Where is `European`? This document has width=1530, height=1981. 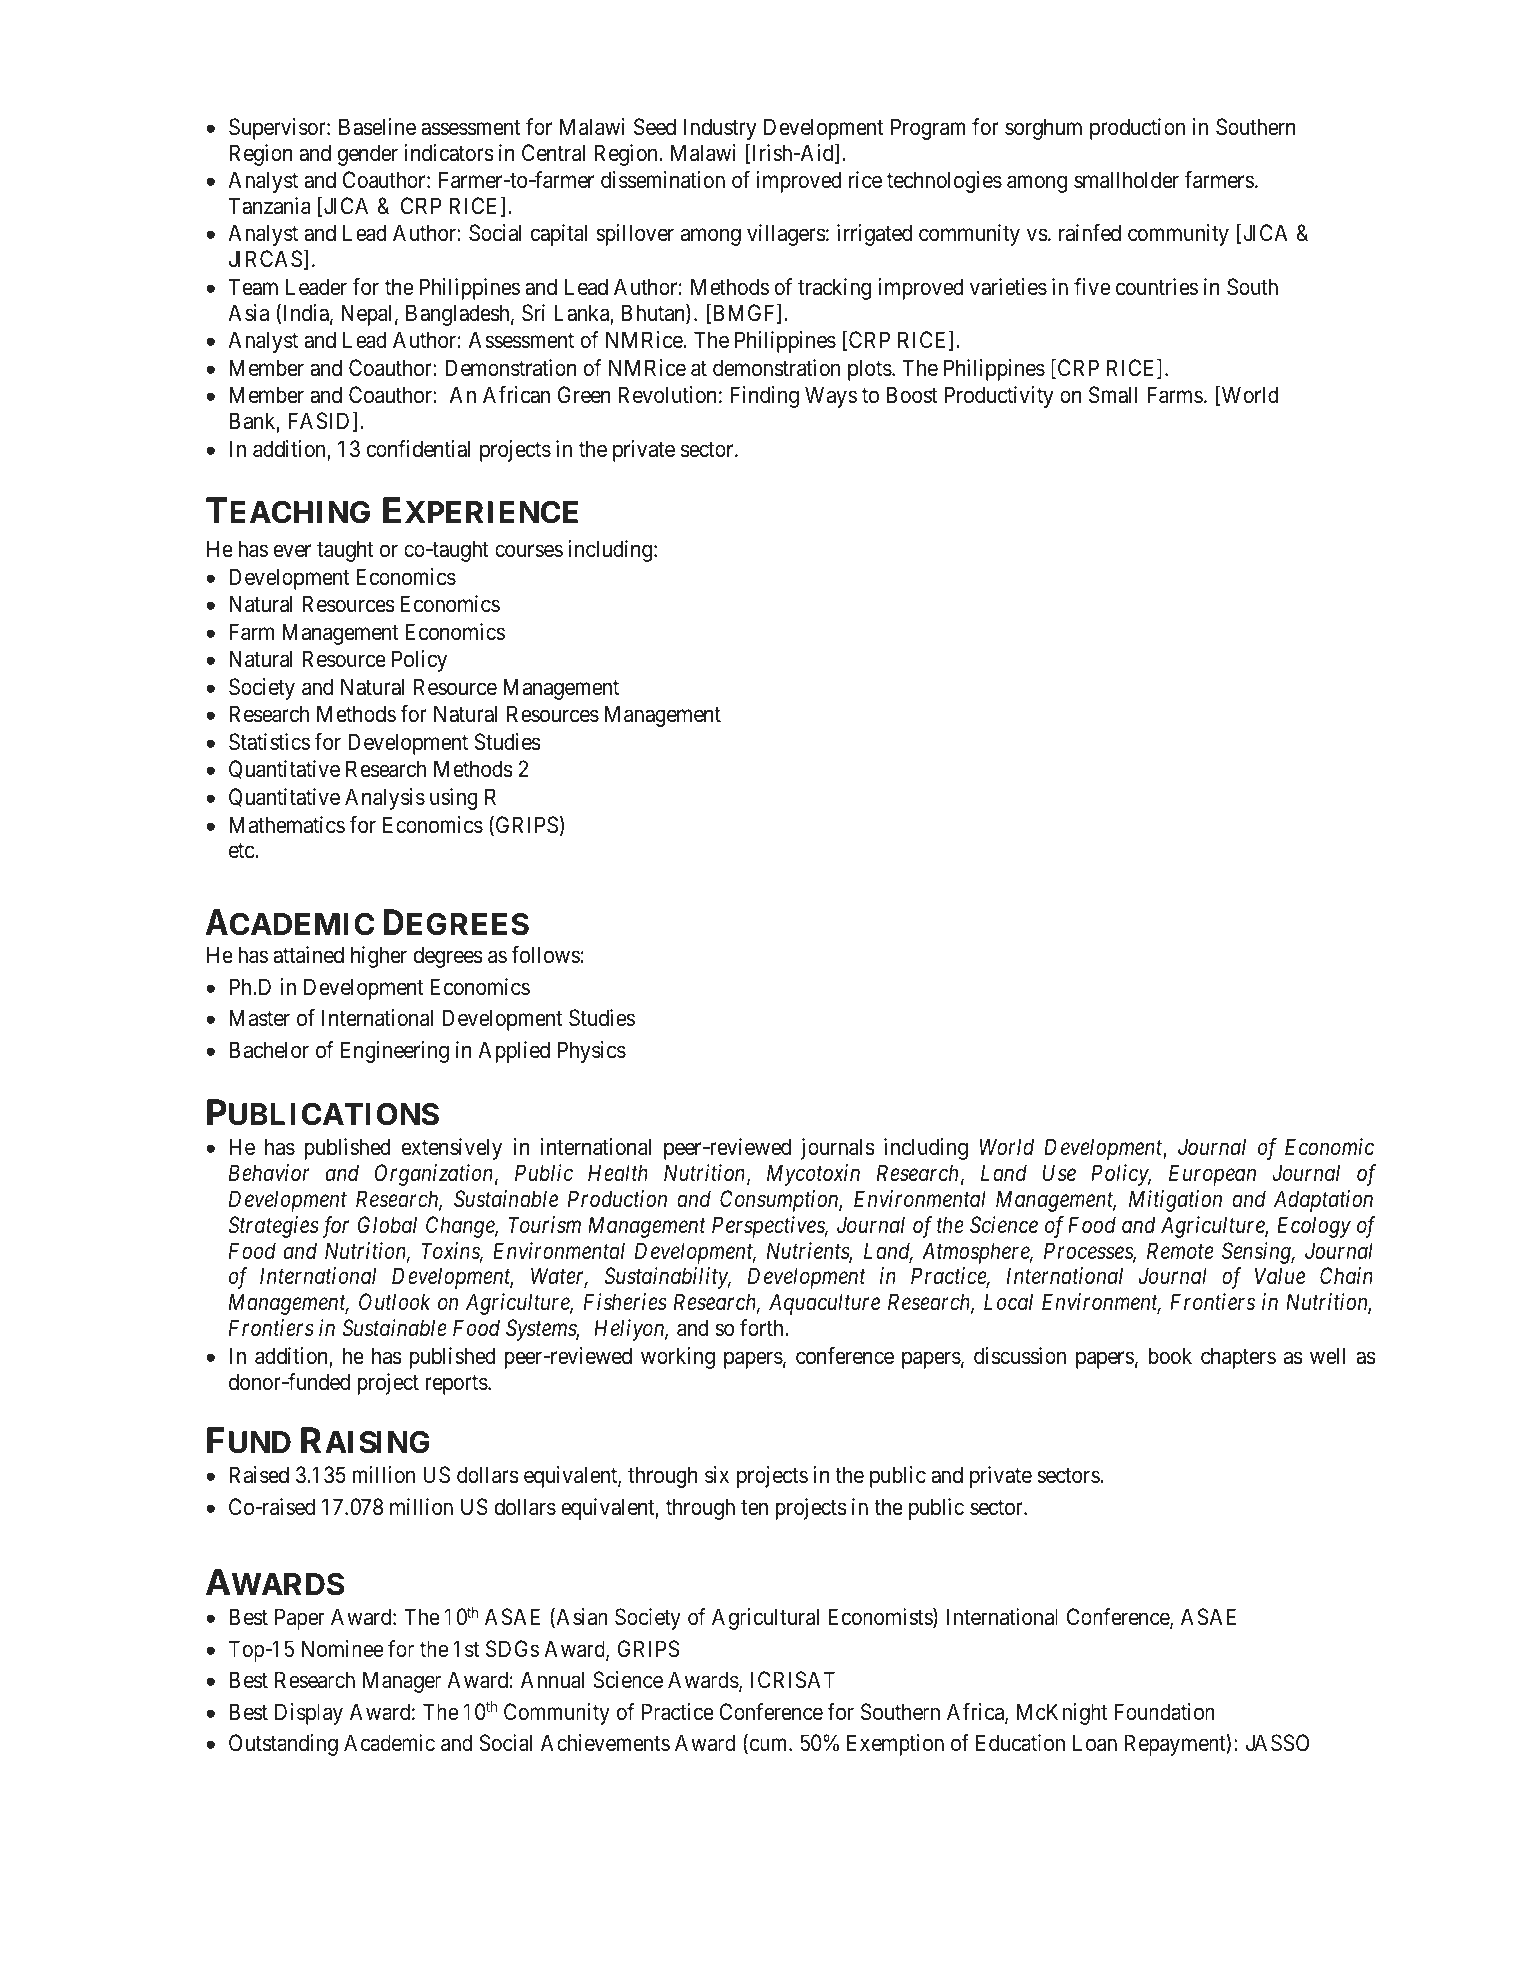
European is located at coordinates (1212, 1175).
